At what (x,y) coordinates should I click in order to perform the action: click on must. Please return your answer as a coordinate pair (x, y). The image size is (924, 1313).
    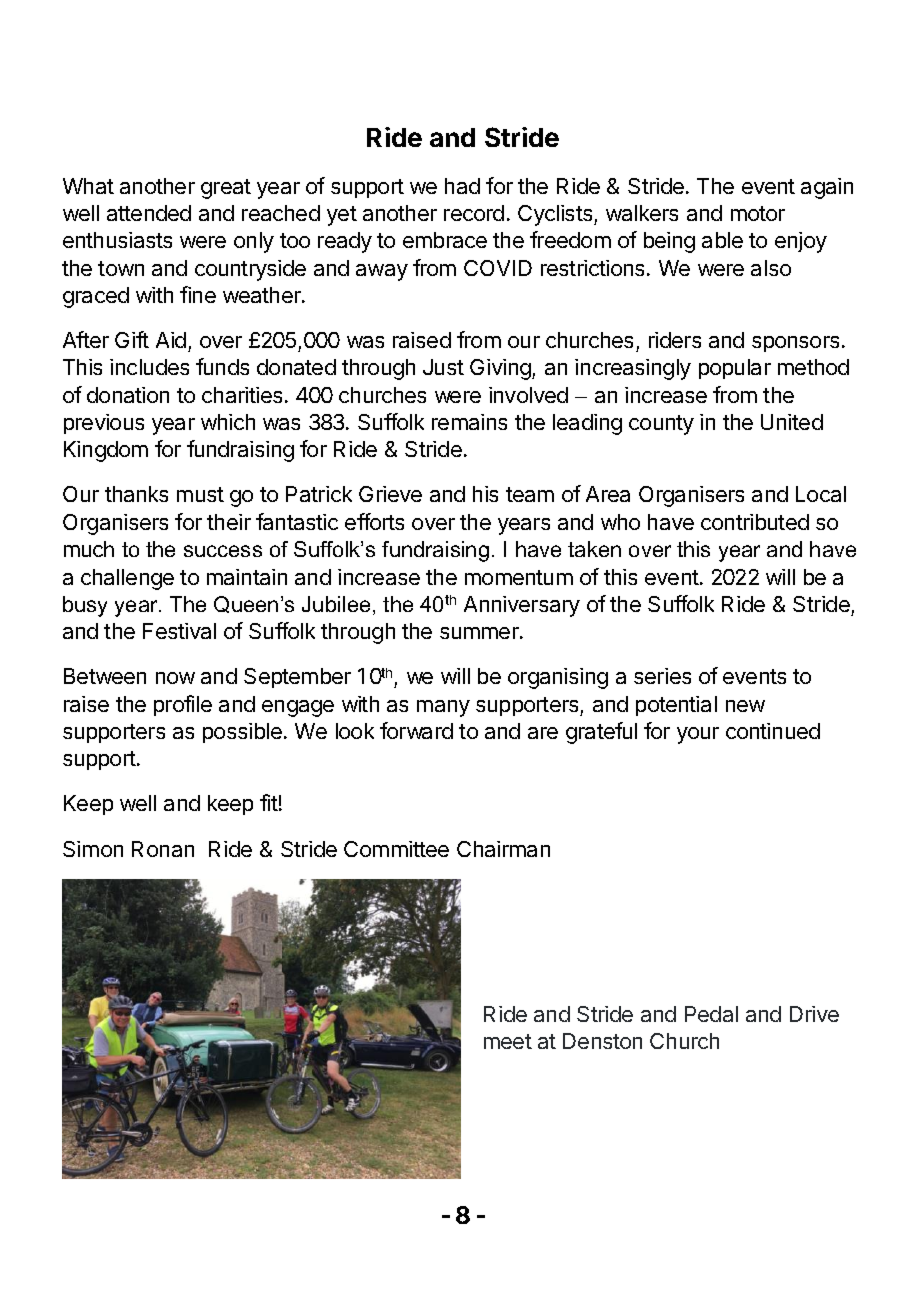
    Looking at the image, I should click on (200, 494).
